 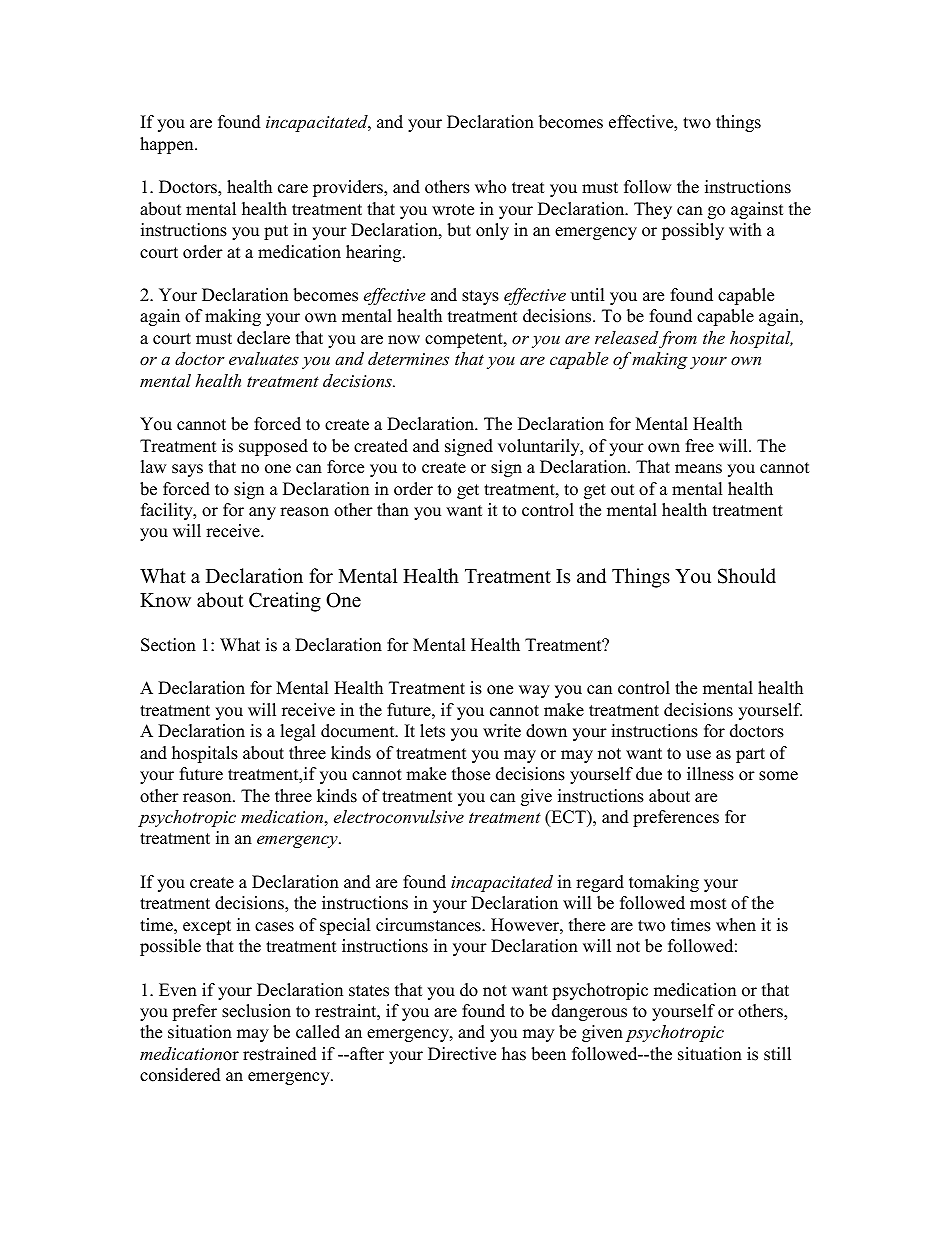 What do you see at coordinates (698, 755) in the document?
I see `use` at bounding box center [698, 755].
